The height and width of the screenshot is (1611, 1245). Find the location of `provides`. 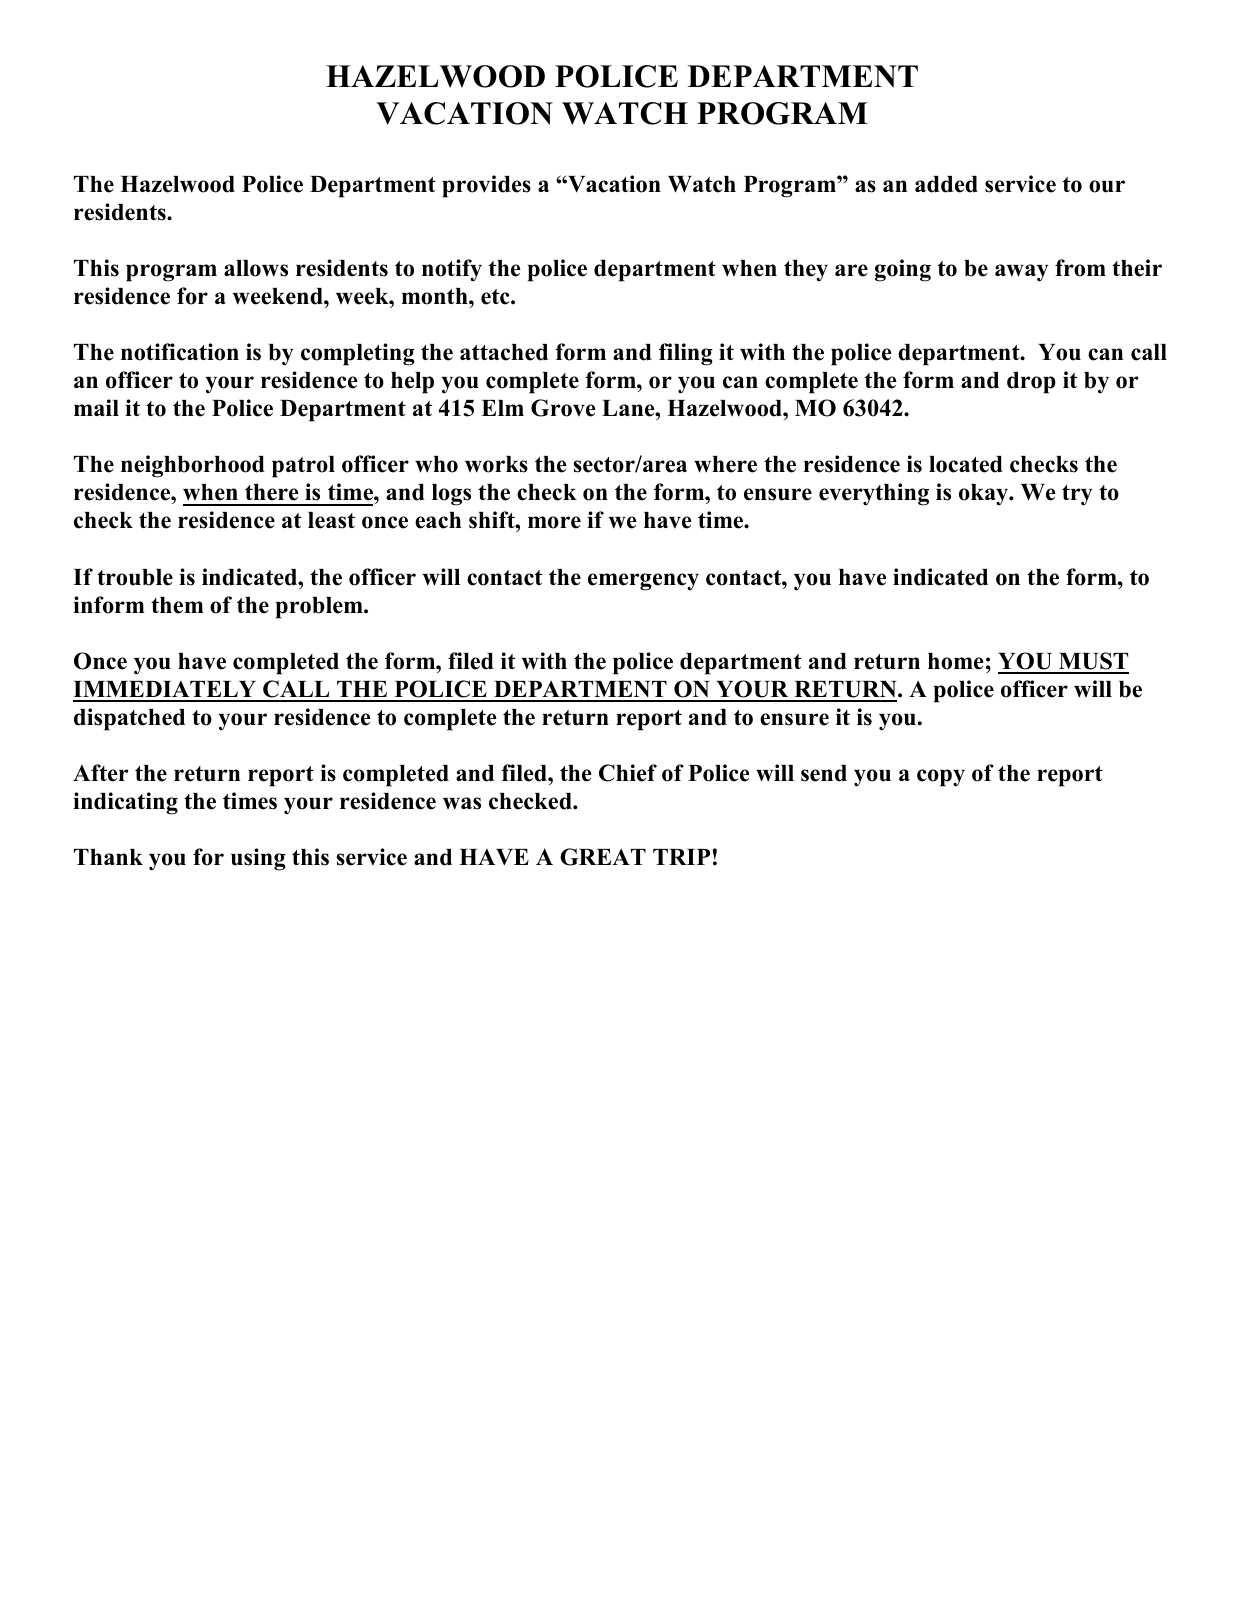

provides is located at coordinates (486, 186).
